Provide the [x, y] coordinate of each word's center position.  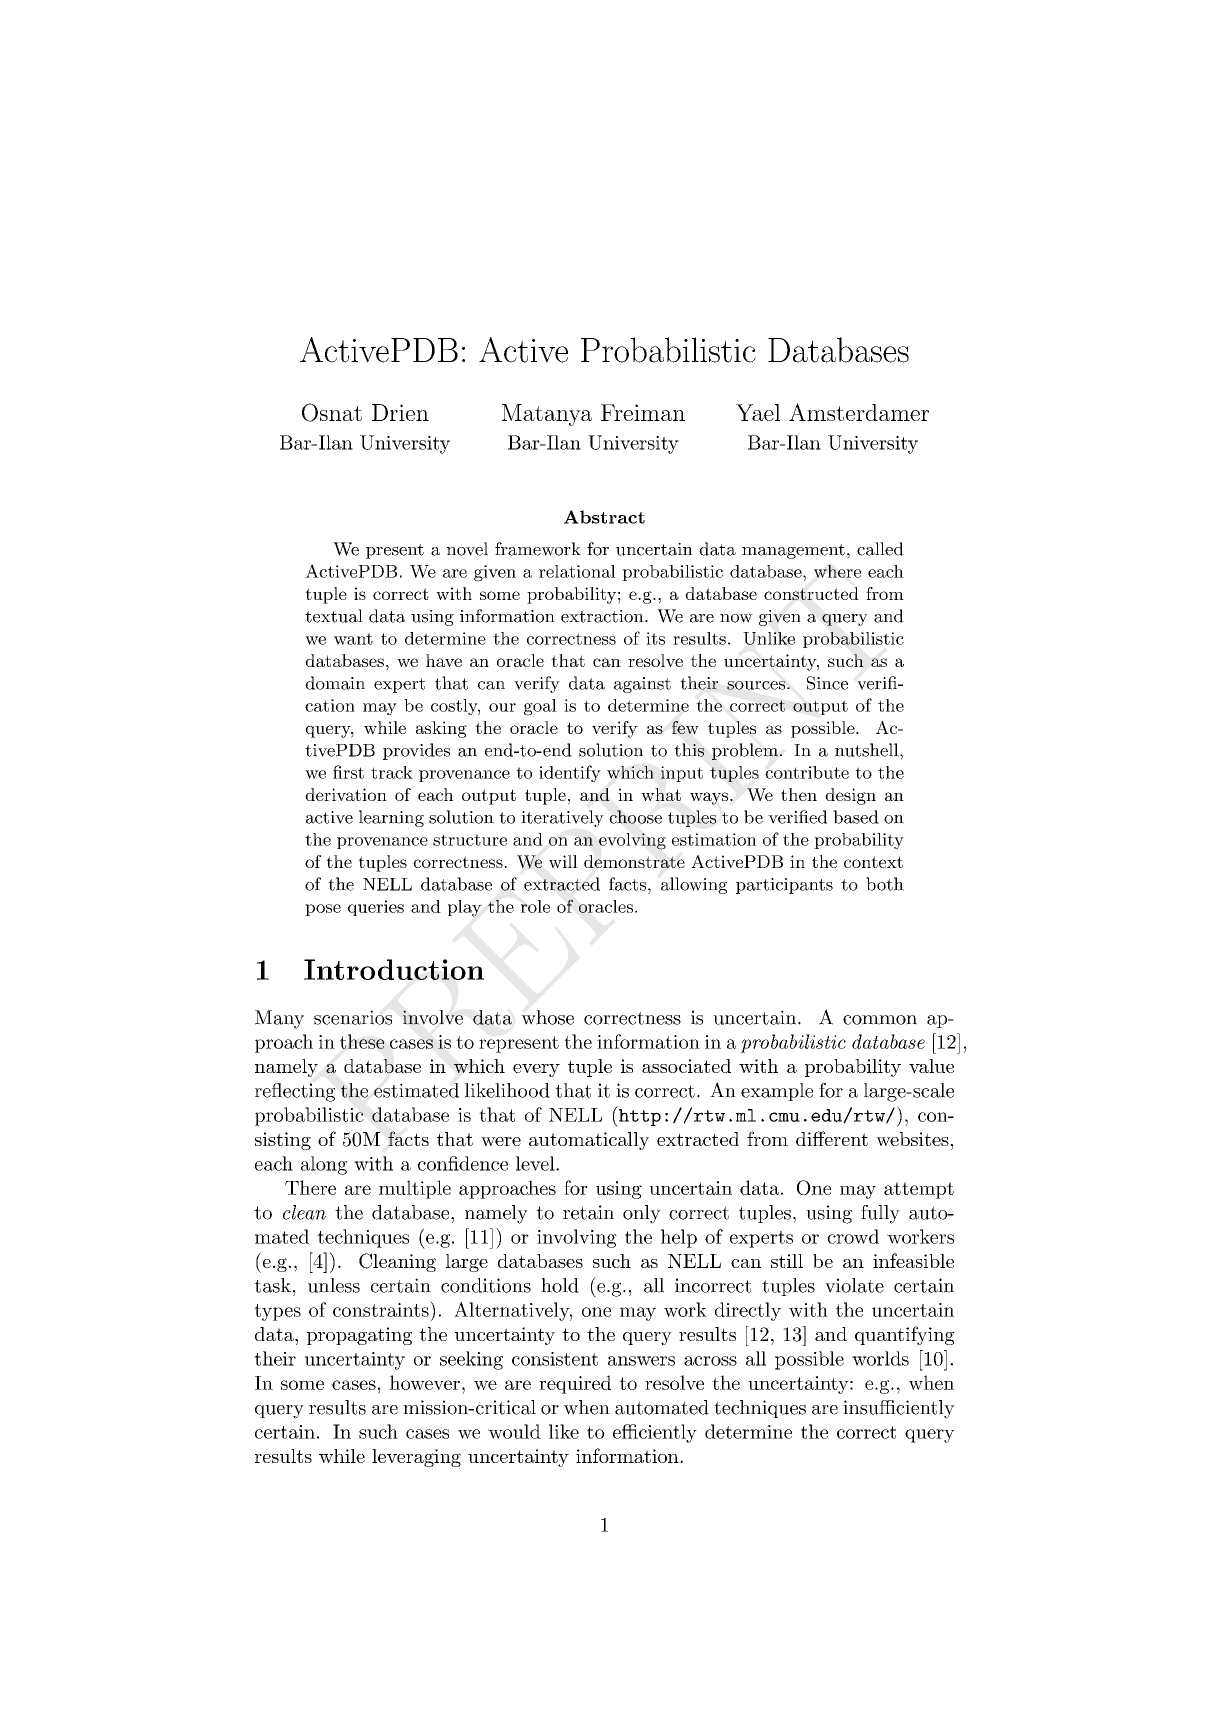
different [832, 1138]
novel [467, 549]
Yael [758, 412]
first [348, 772]
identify [570, 773]
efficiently [655, 1433]
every [536, 1070]
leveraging [416, 1458]
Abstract [604, 517]
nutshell [867, 750]
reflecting [295, 1092]
